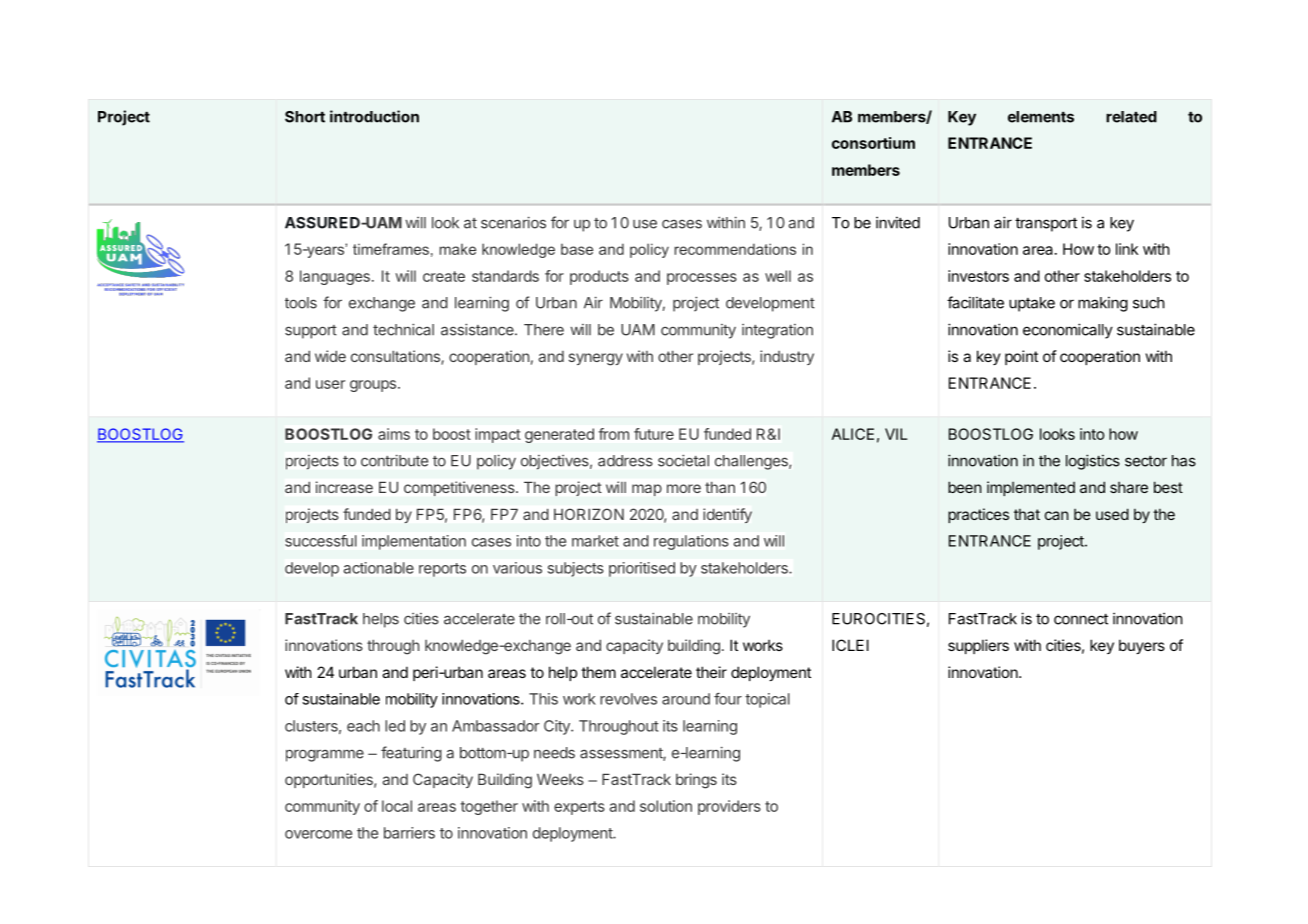 The height and width of the screenshot is (924, 1308). I want to click on each, so click(363, 726).
